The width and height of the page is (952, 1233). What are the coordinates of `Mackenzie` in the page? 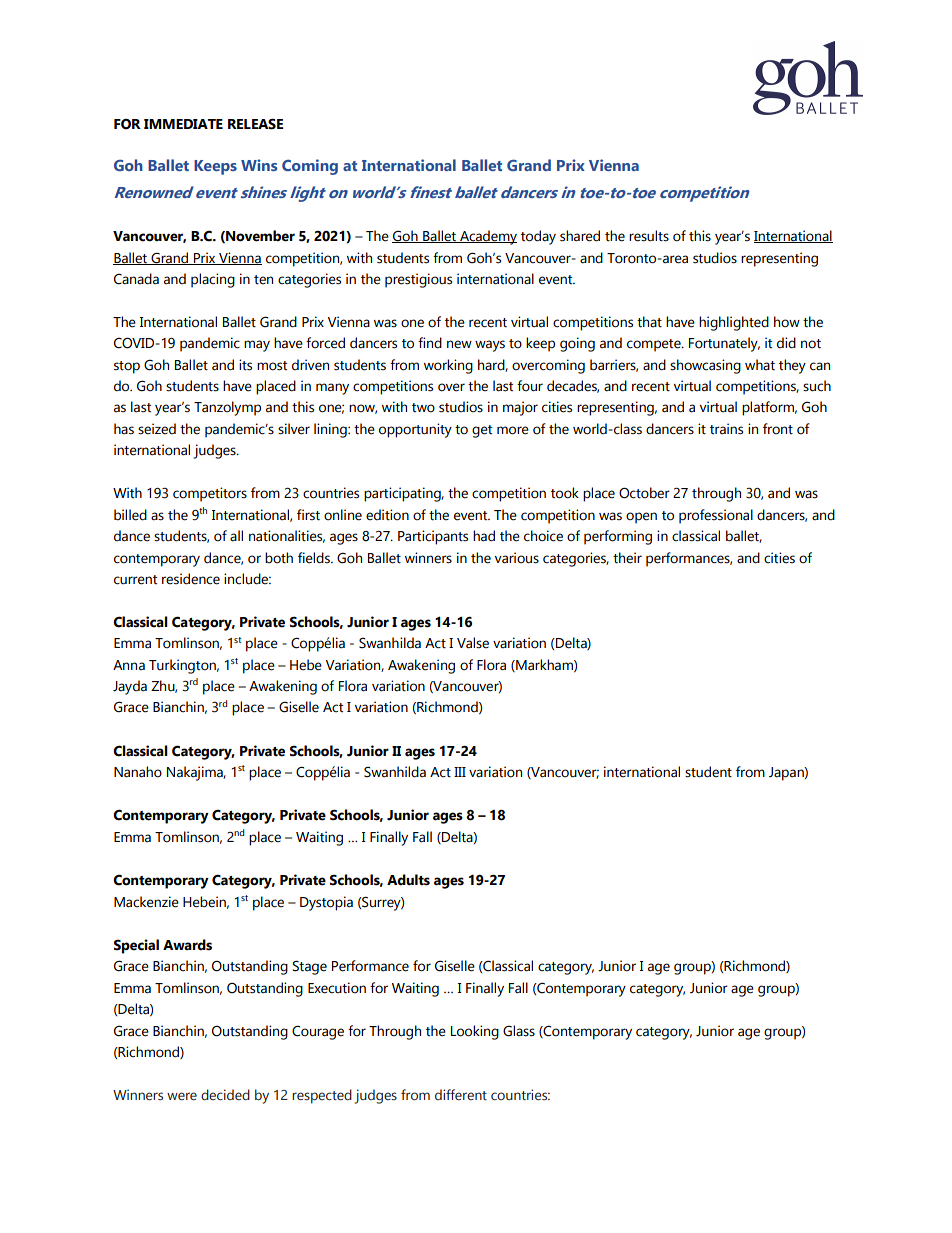 It's located at (146, 902).
